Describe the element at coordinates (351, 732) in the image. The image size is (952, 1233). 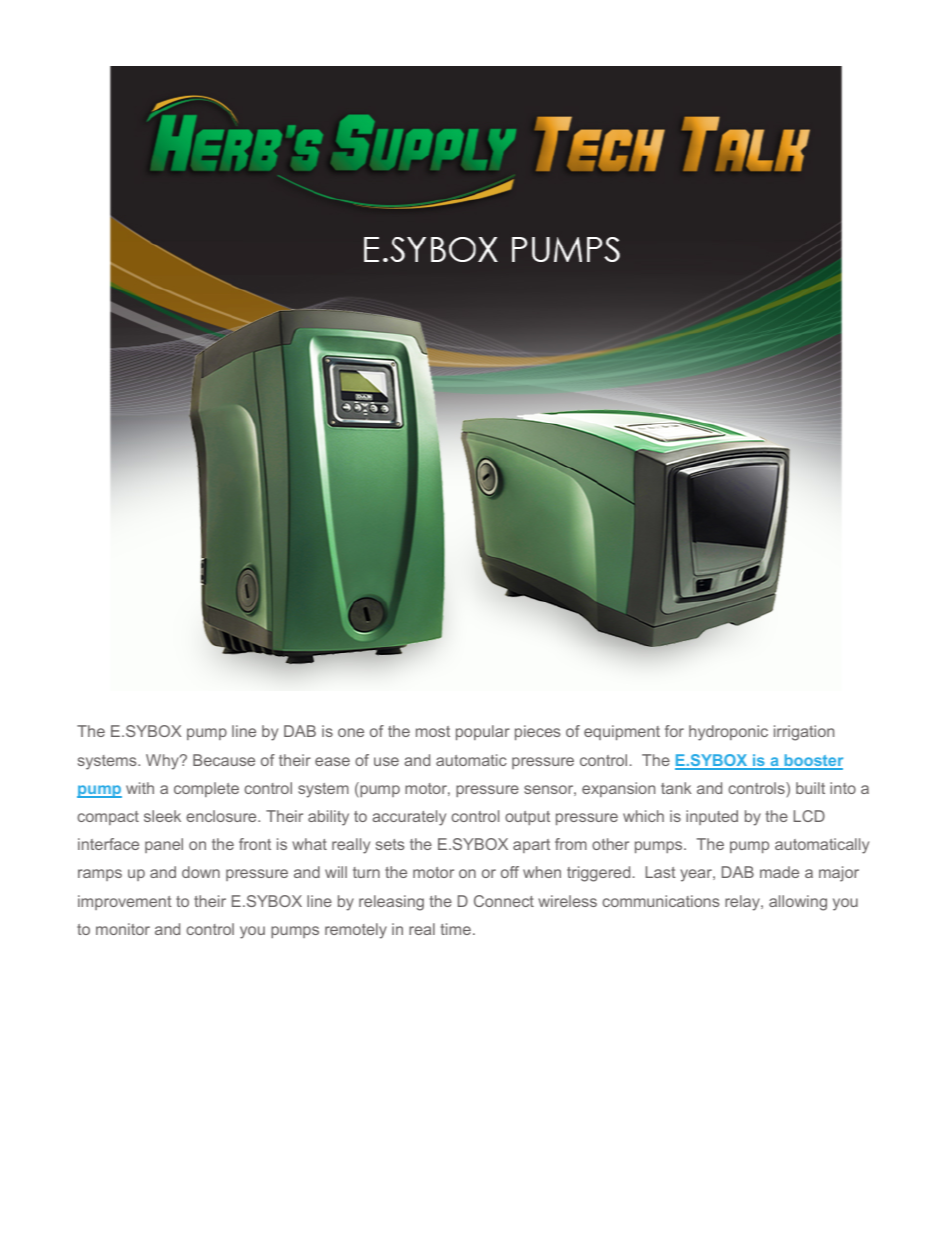
I see `one` at that location.
